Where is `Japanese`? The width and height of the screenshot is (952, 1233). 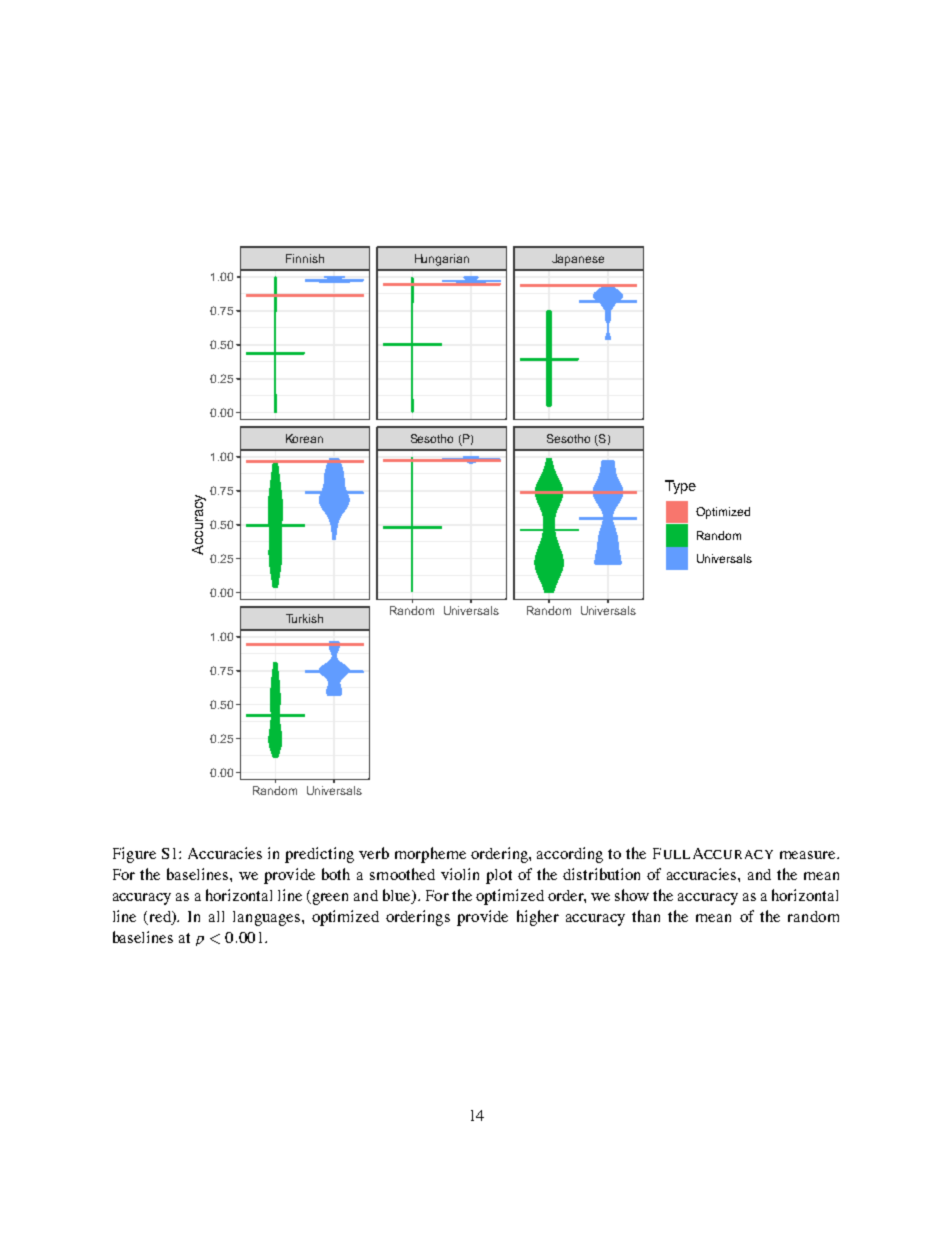 Japanese is located at coordinates (578, 260).
